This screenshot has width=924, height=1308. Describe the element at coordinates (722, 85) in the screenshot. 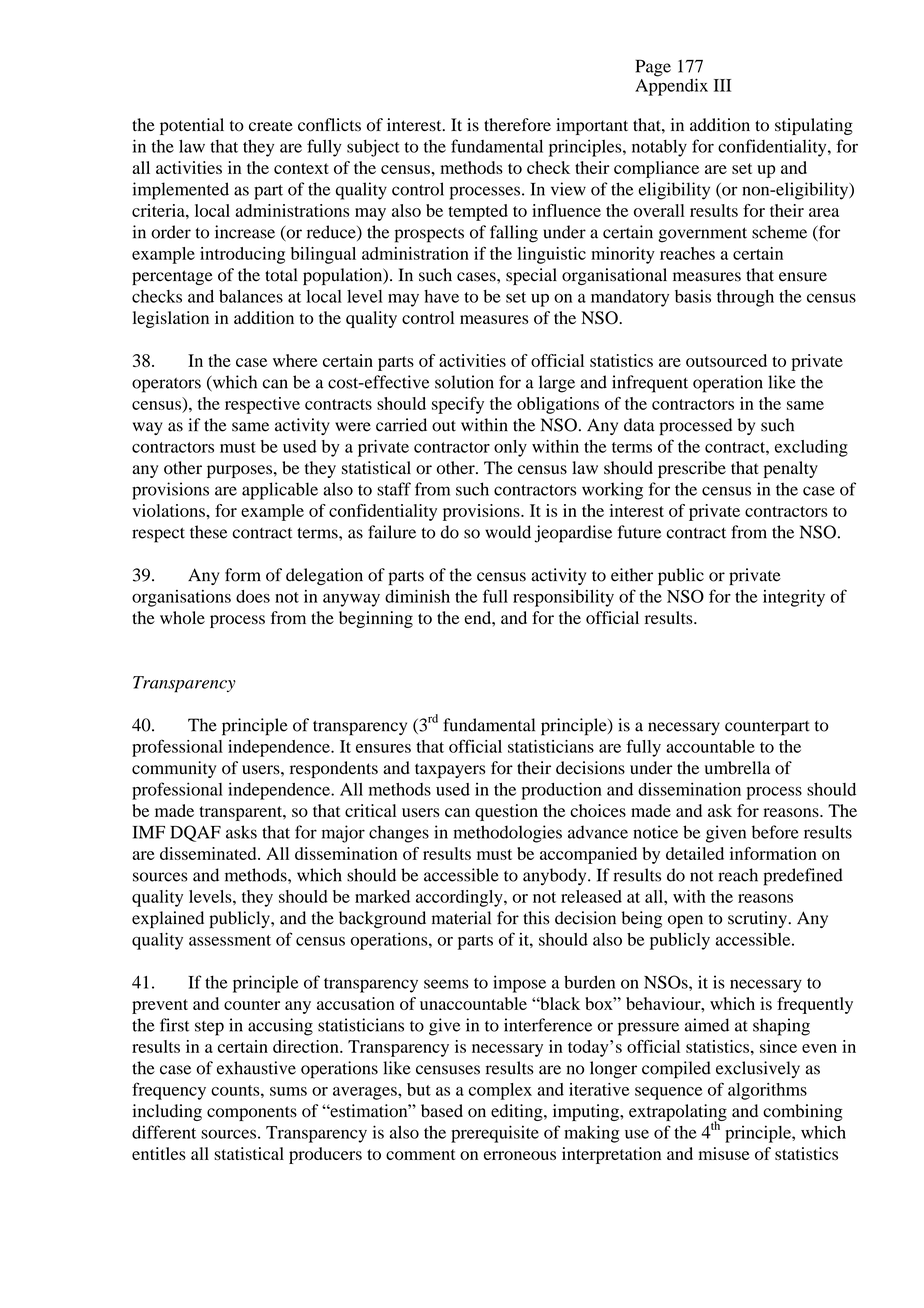

I see `III` at that location.
